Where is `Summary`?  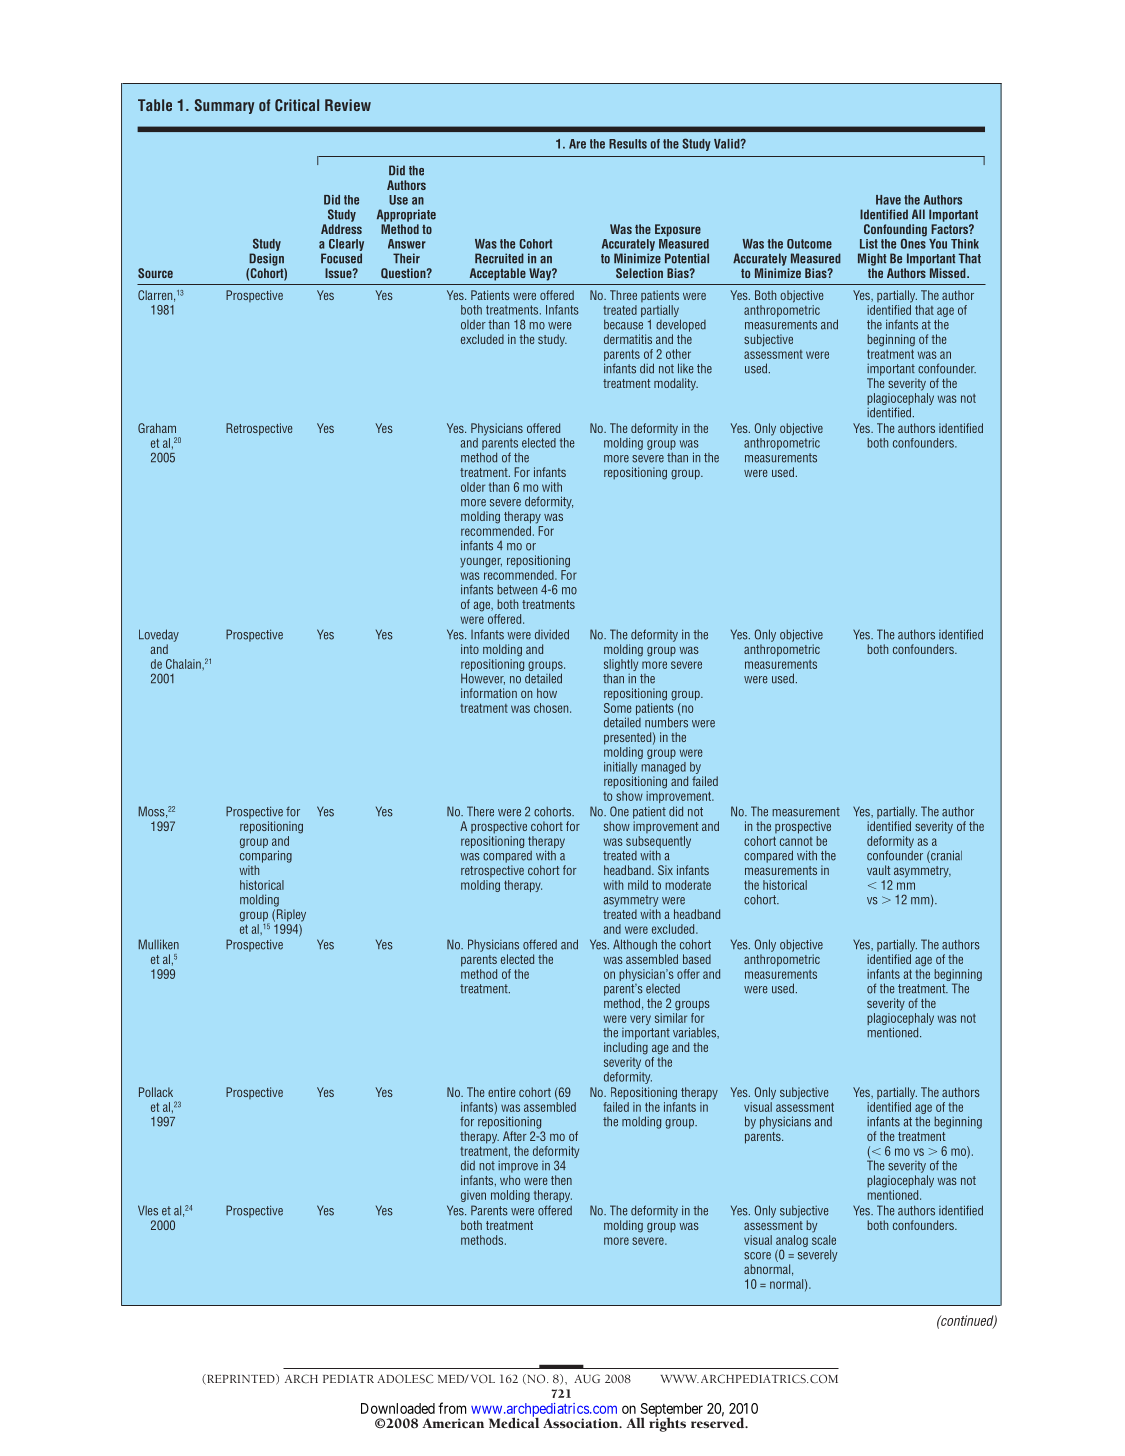
Summary is located at coordinates (225, 106).
